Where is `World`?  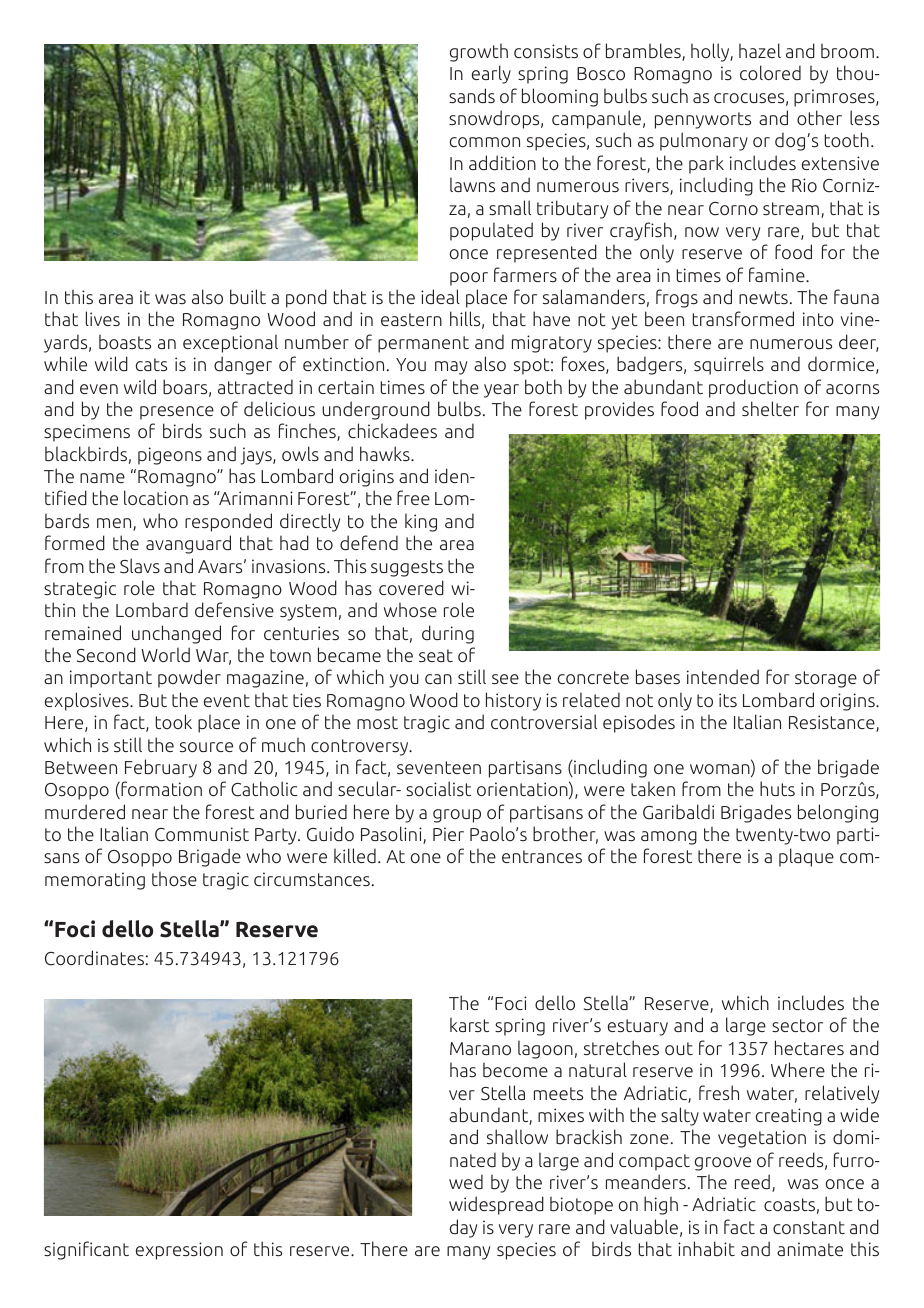
World is located at coordinates (165, 655).
